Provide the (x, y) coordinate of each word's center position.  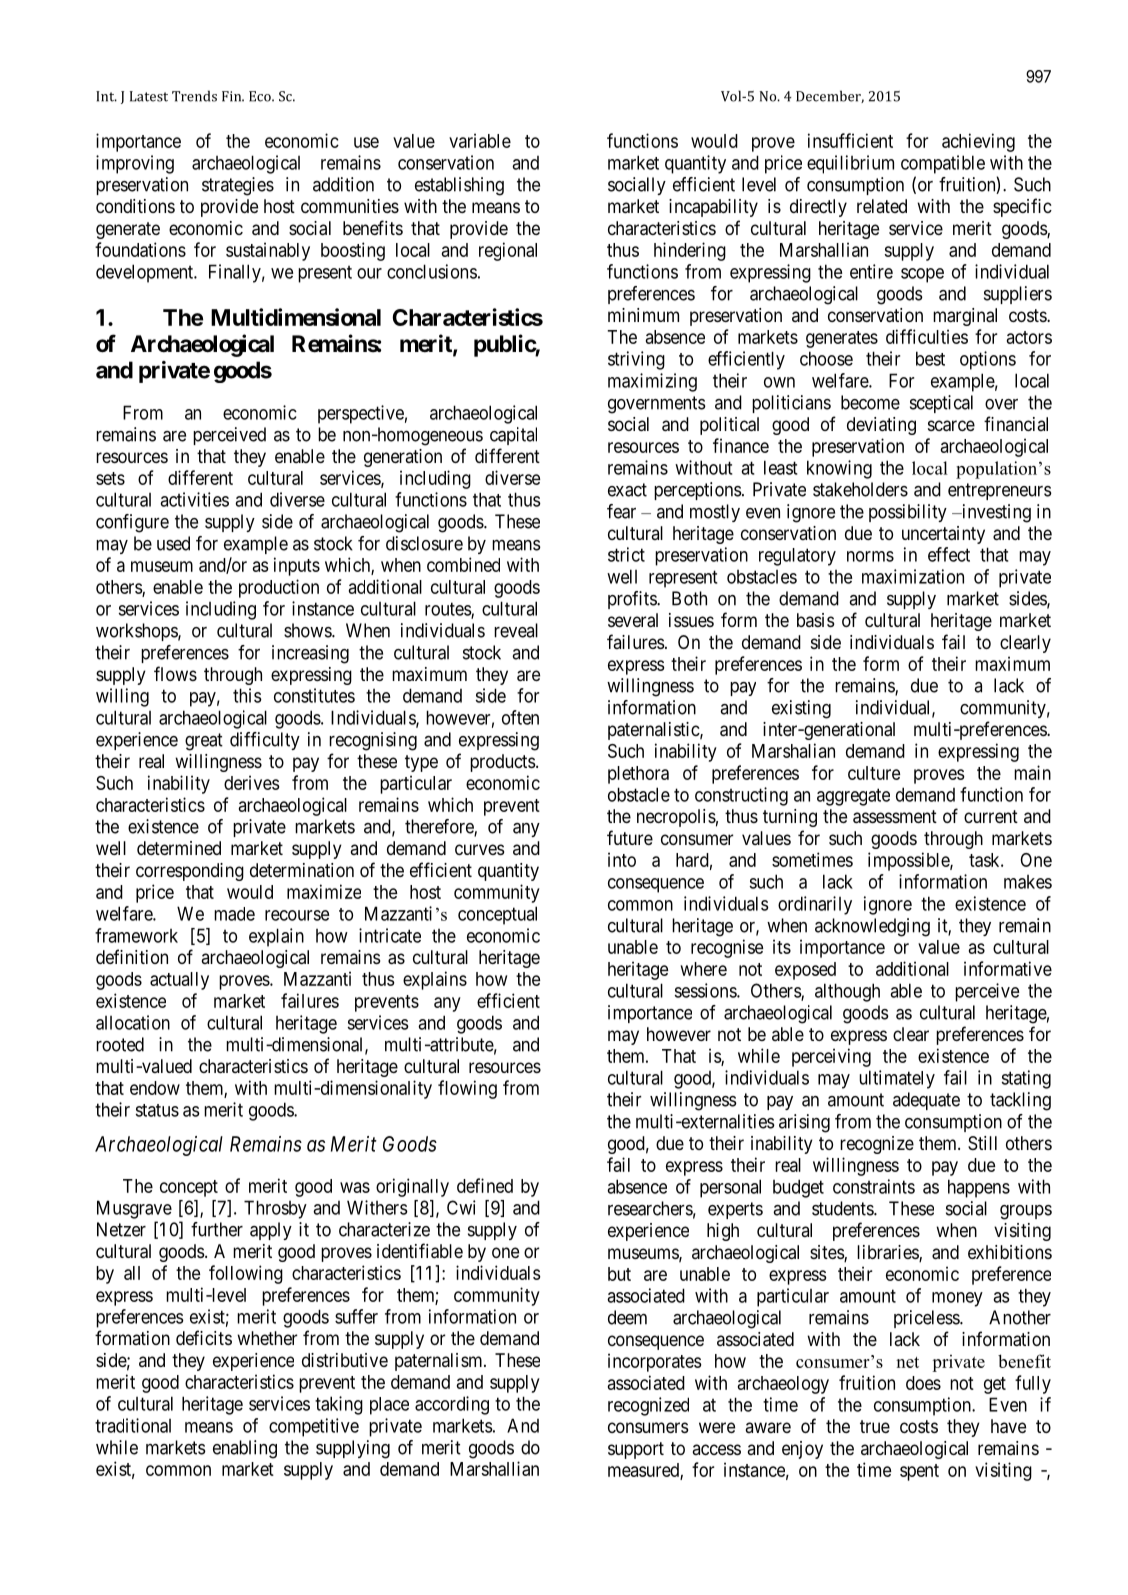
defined (485, 1185)
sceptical (941, 404)
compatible (943, 164)
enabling (245, 1449)
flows (175, 673)
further (217, 1229)
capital (513, 436)
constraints (874, 1186)
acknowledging (872, 927)
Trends (194, 96)
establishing (459, 186)
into (622, 859)
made (234, 914)
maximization (913, 576)
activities (194, 499)
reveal (516, 630)
